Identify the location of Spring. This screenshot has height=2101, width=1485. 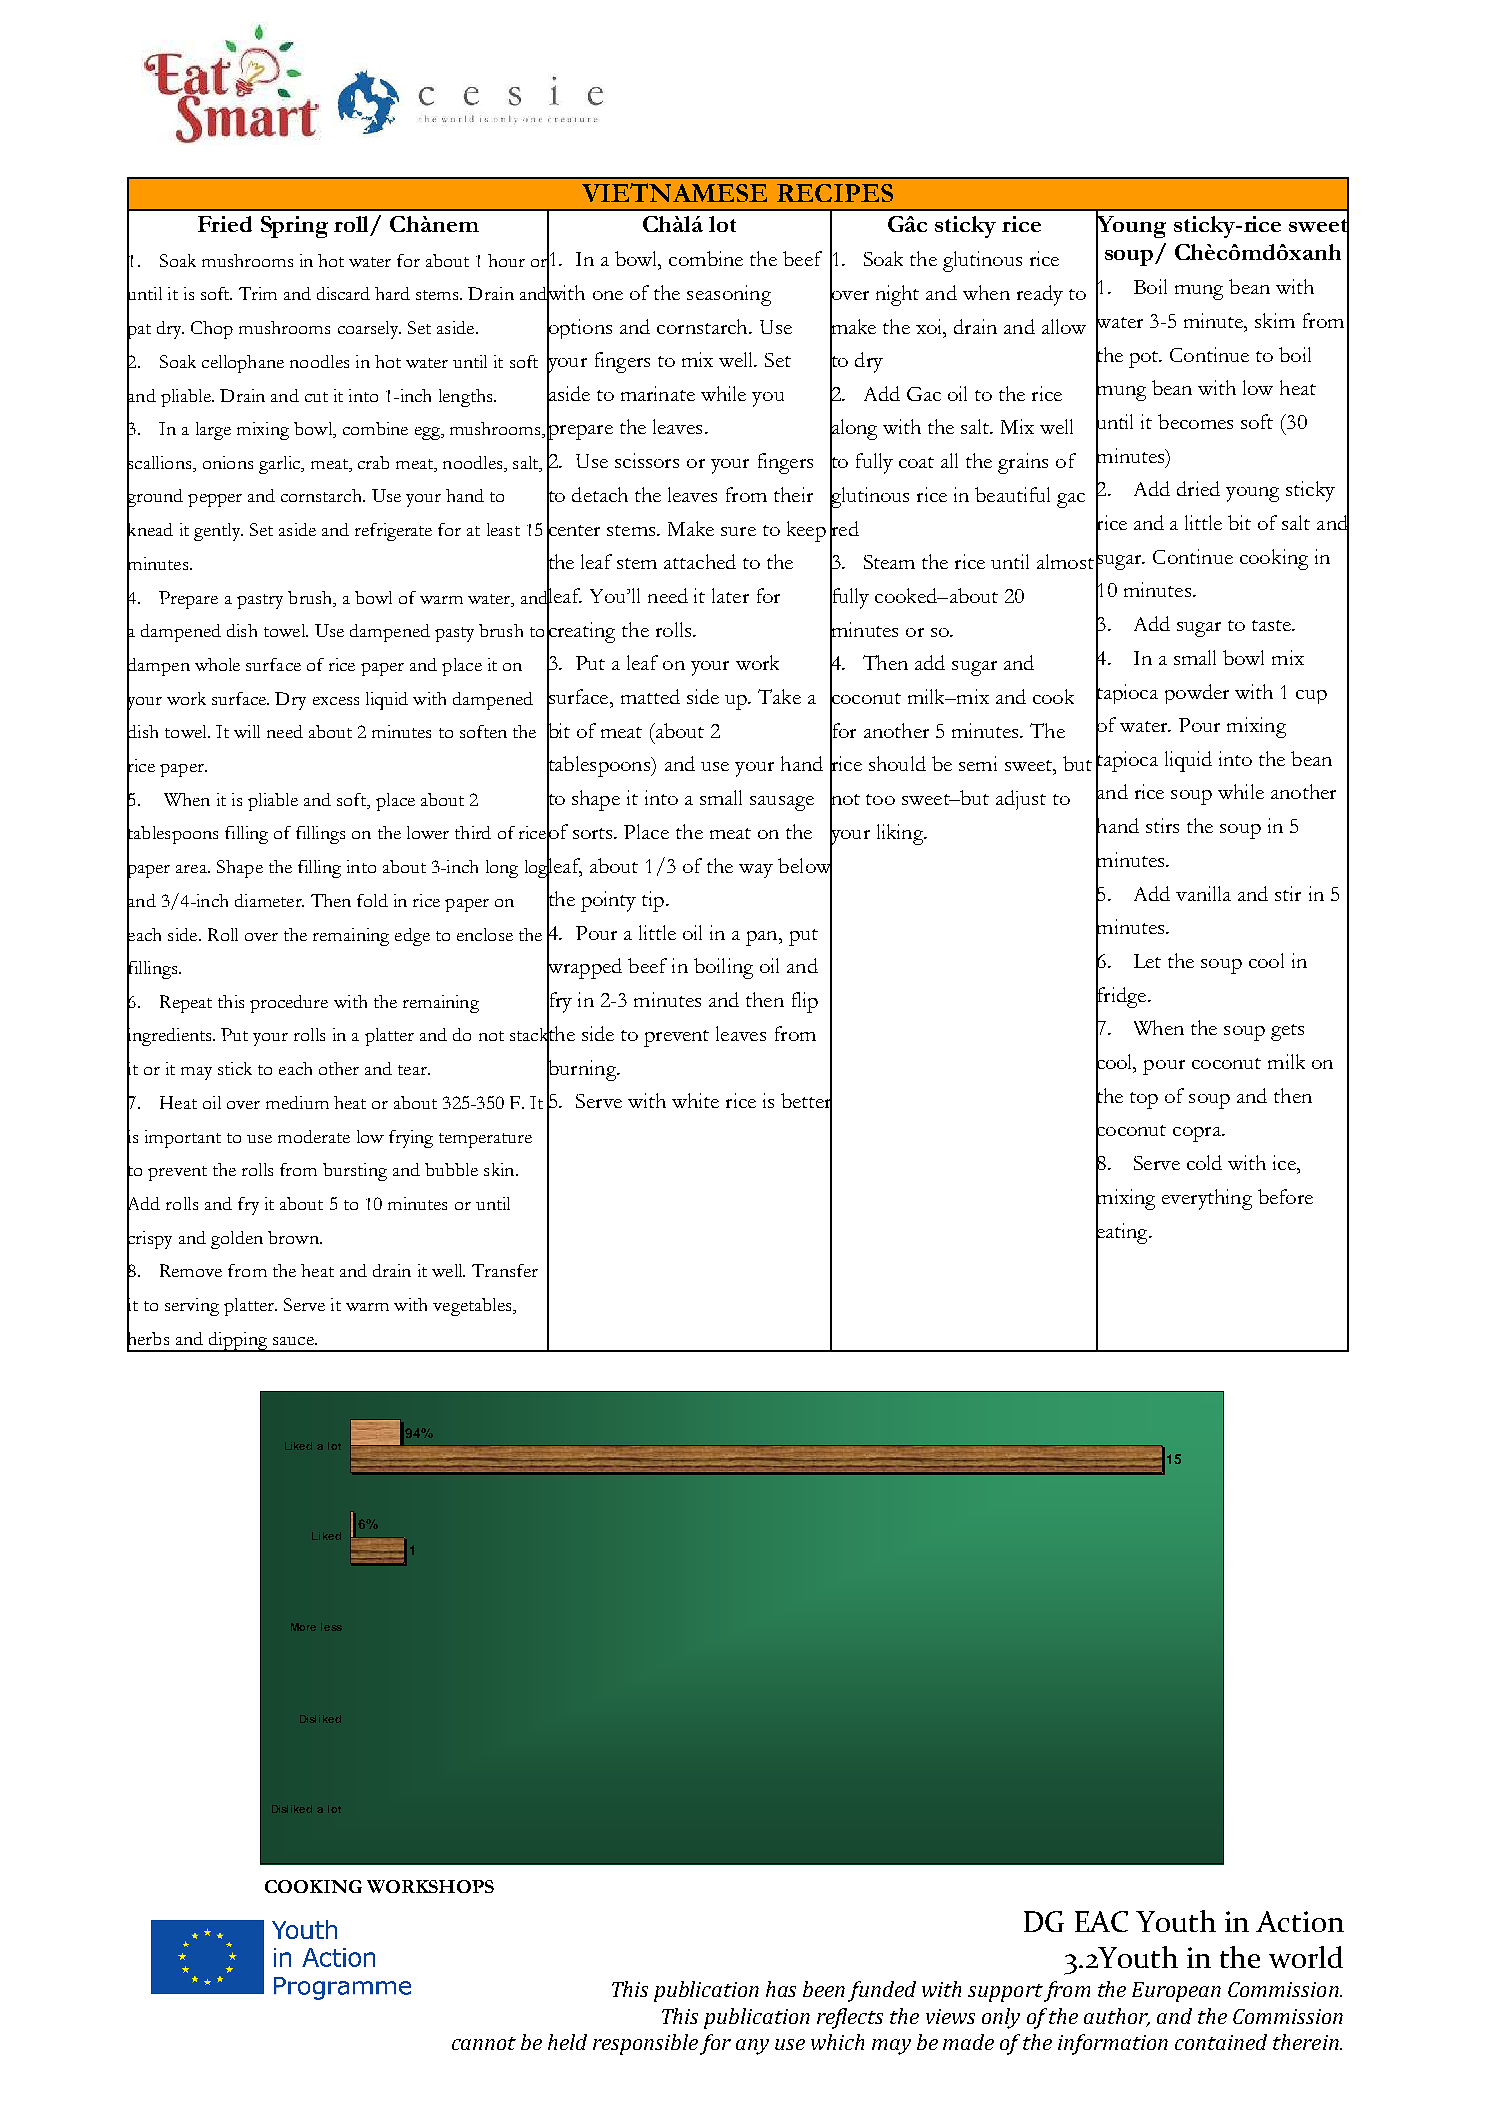
(294, 227).
